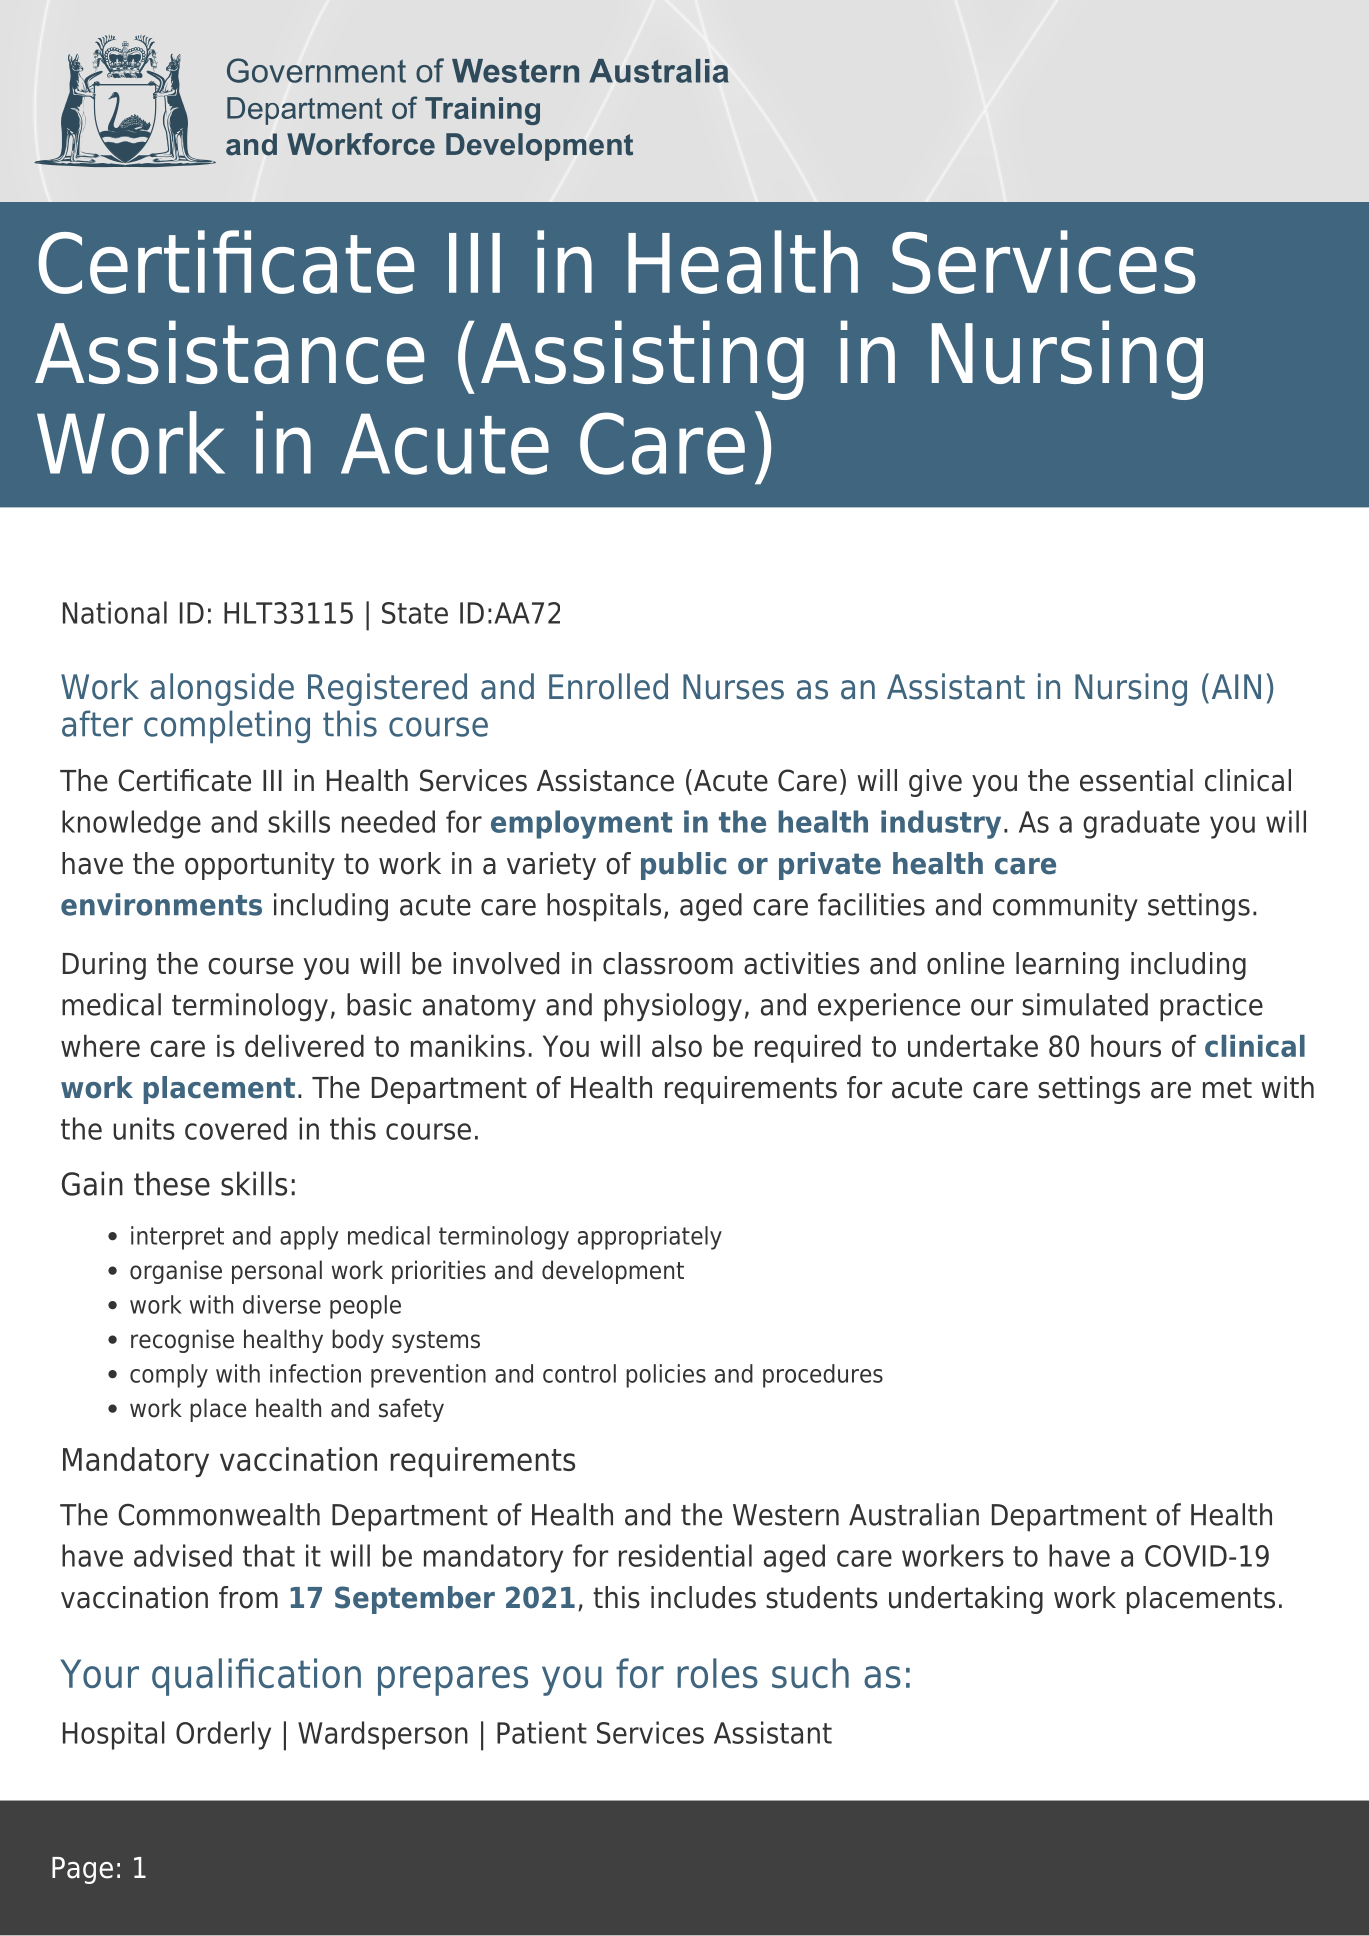 This screenshot has height=1936, width=1369. I want to click on Nurses, so click(733, 687).
